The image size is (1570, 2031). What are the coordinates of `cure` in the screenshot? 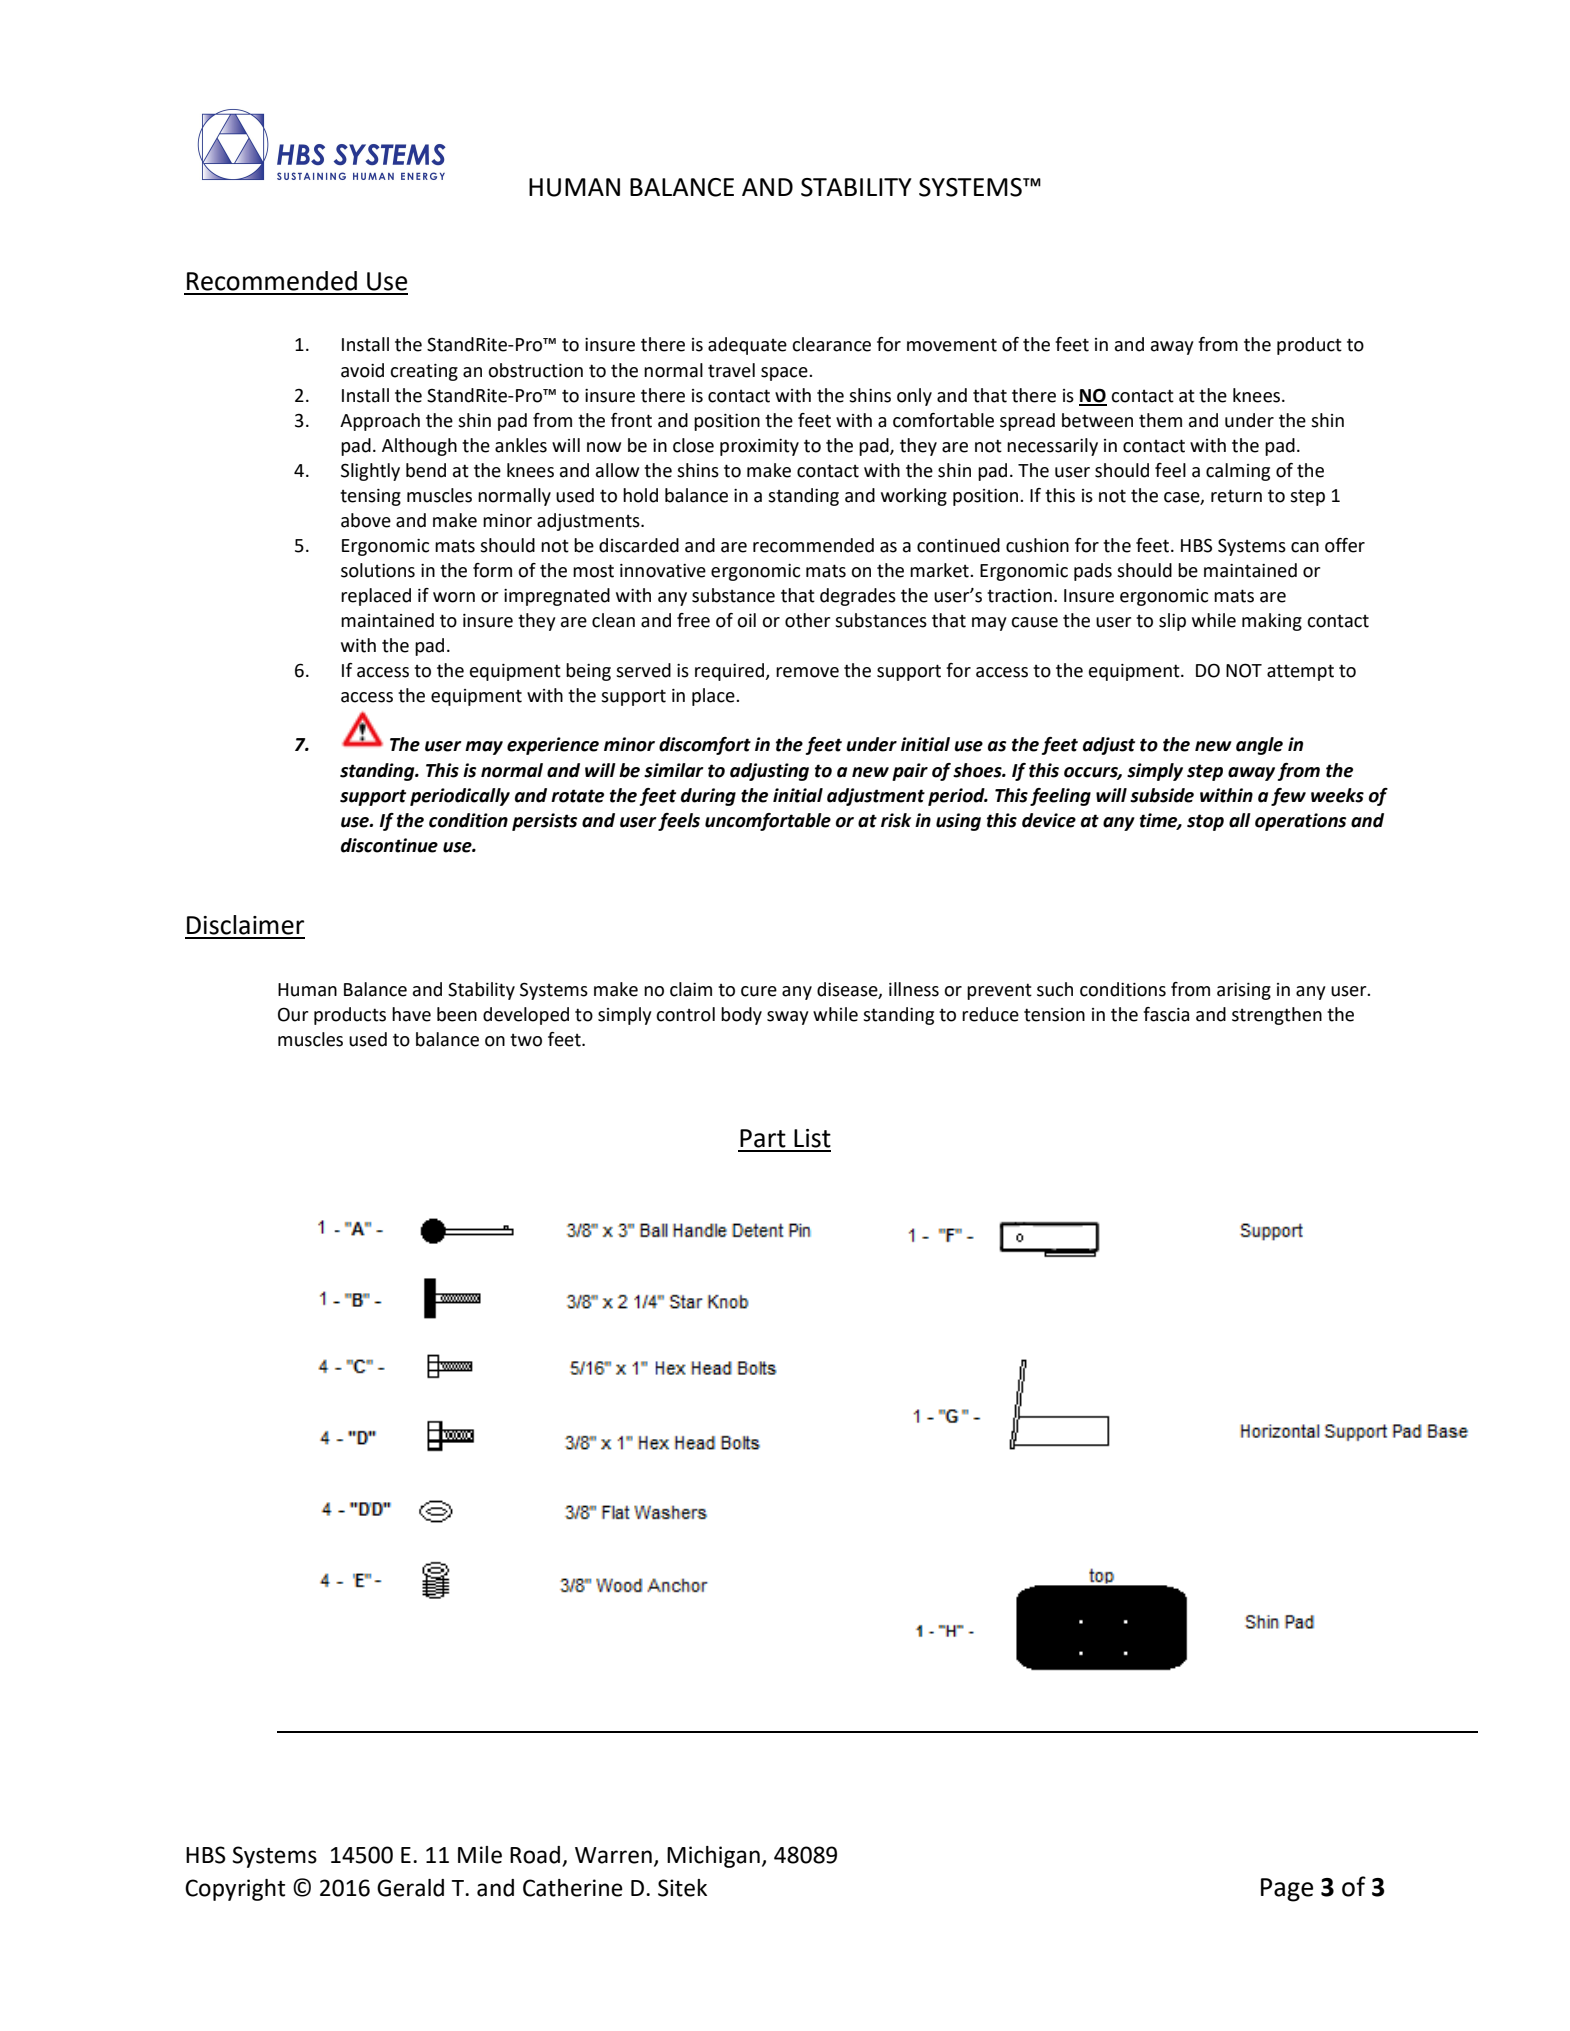 It's located at (759, 991).
